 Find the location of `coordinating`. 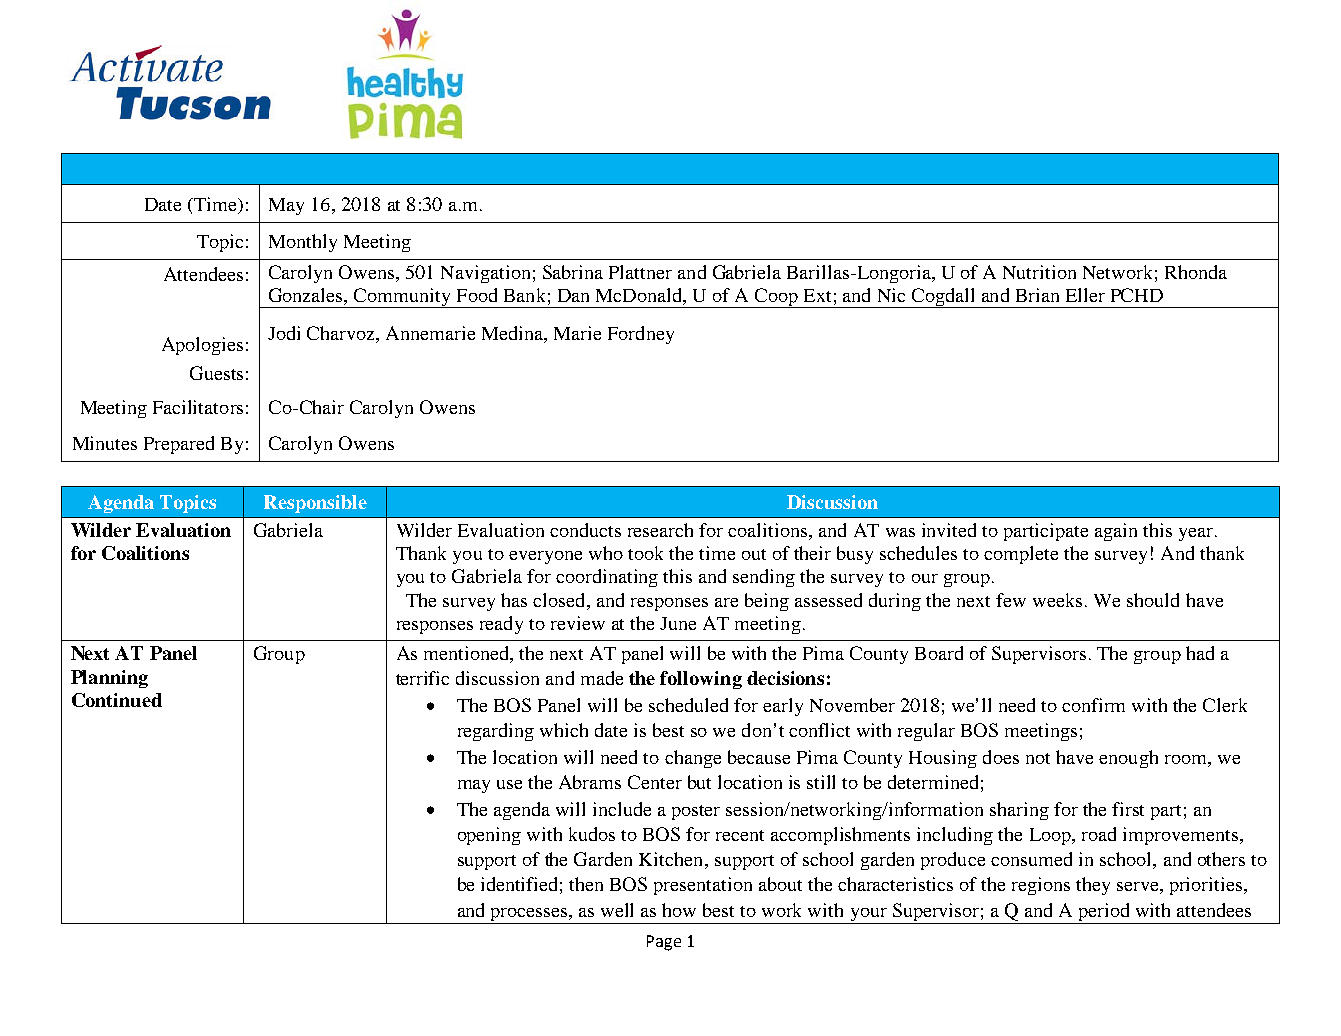

coordinating is located at coordinates (607, 578).
